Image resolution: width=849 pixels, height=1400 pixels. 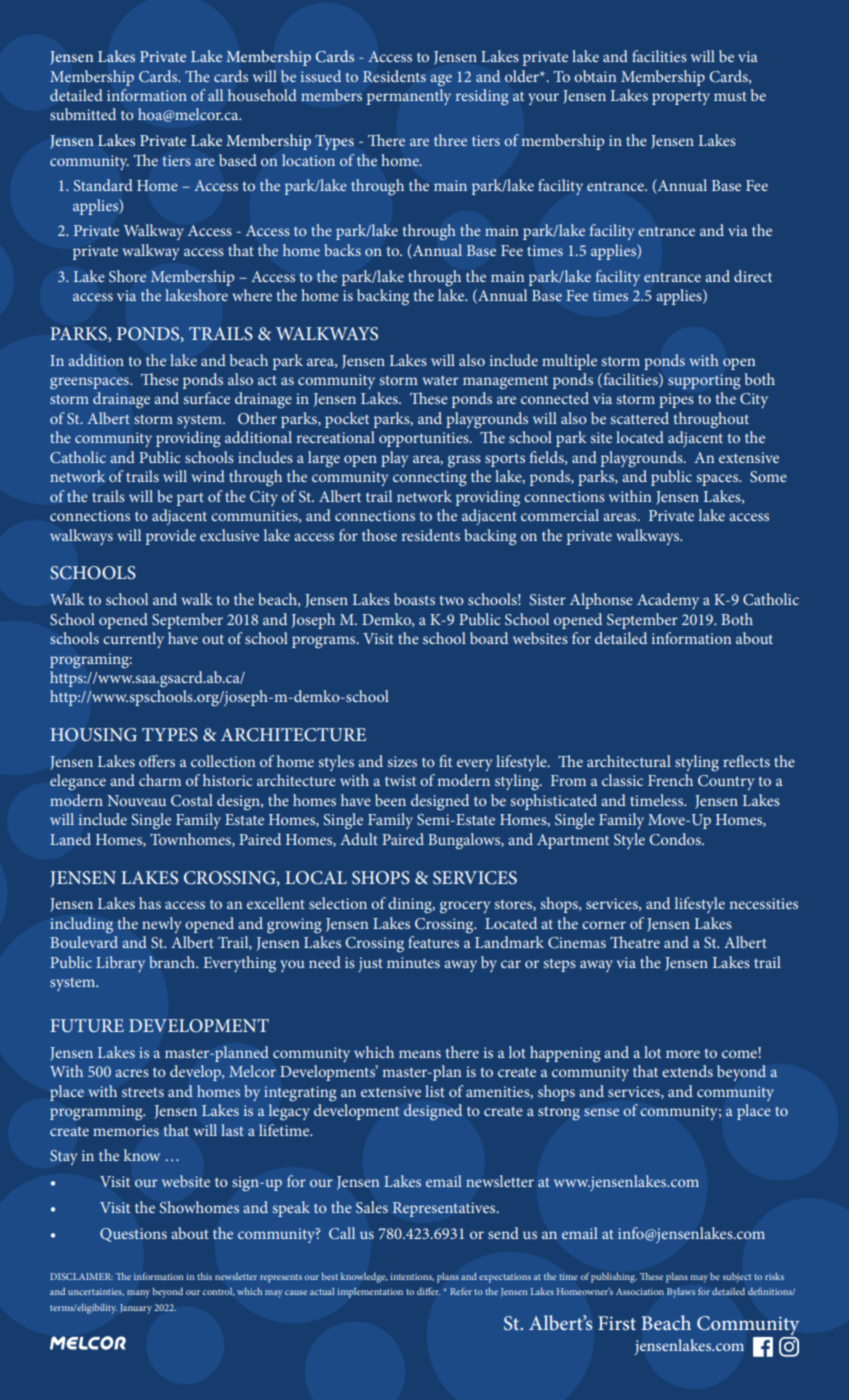 What do you see at coordinates (683, 1054) in the image?
I see `more` at bounding box center [683, 1054].
